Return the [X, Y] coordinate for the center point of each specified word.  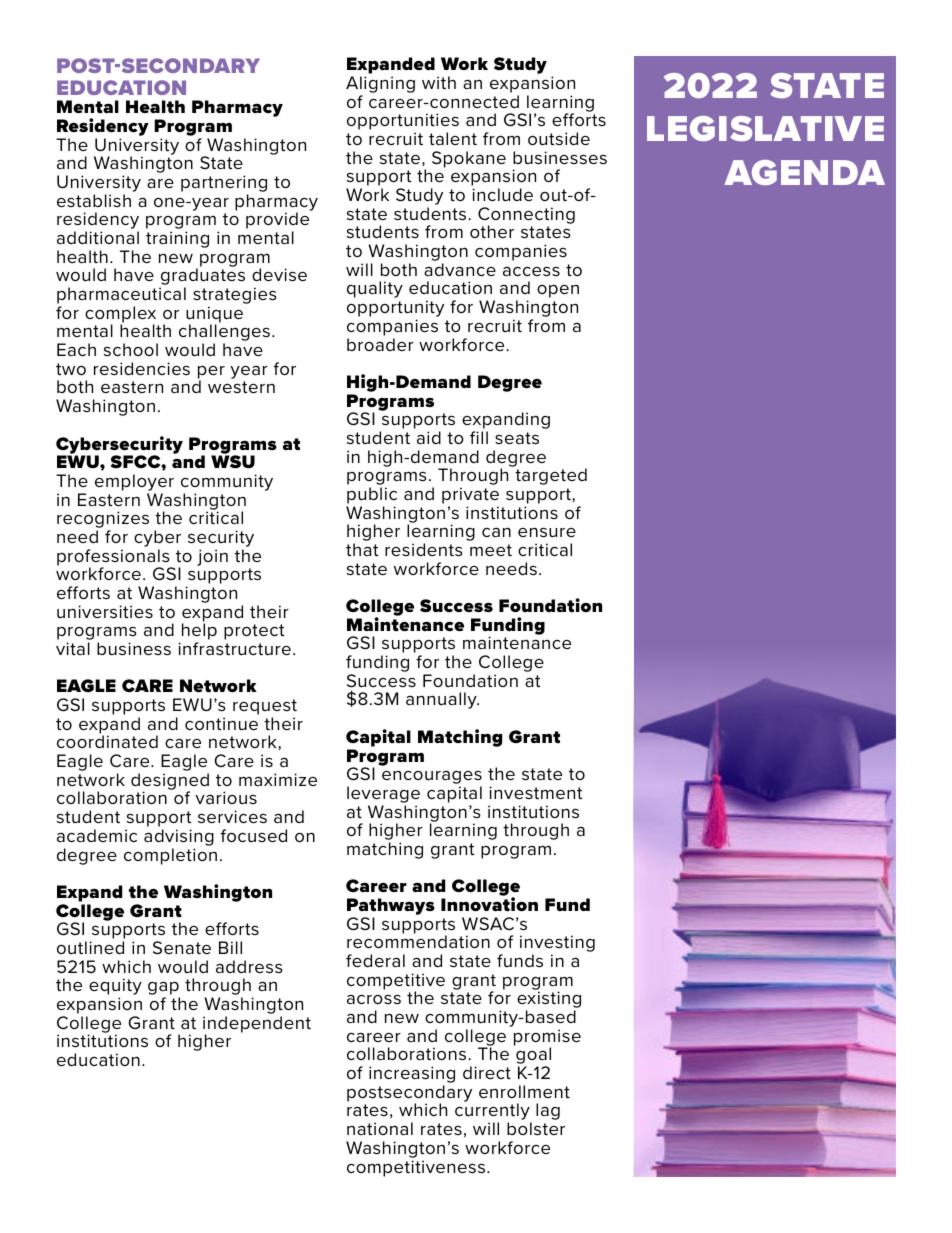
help [199, 633]
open [558, 291]
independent [257, 1025]
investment [535, 793]
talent [453, 138]
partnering [224, 185]
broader [380, 344]
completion [170, 856]
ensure [547, 532]
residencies [142, 368]
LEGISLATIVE [765, 128]
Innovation [489, 903]
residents [424, 549]
